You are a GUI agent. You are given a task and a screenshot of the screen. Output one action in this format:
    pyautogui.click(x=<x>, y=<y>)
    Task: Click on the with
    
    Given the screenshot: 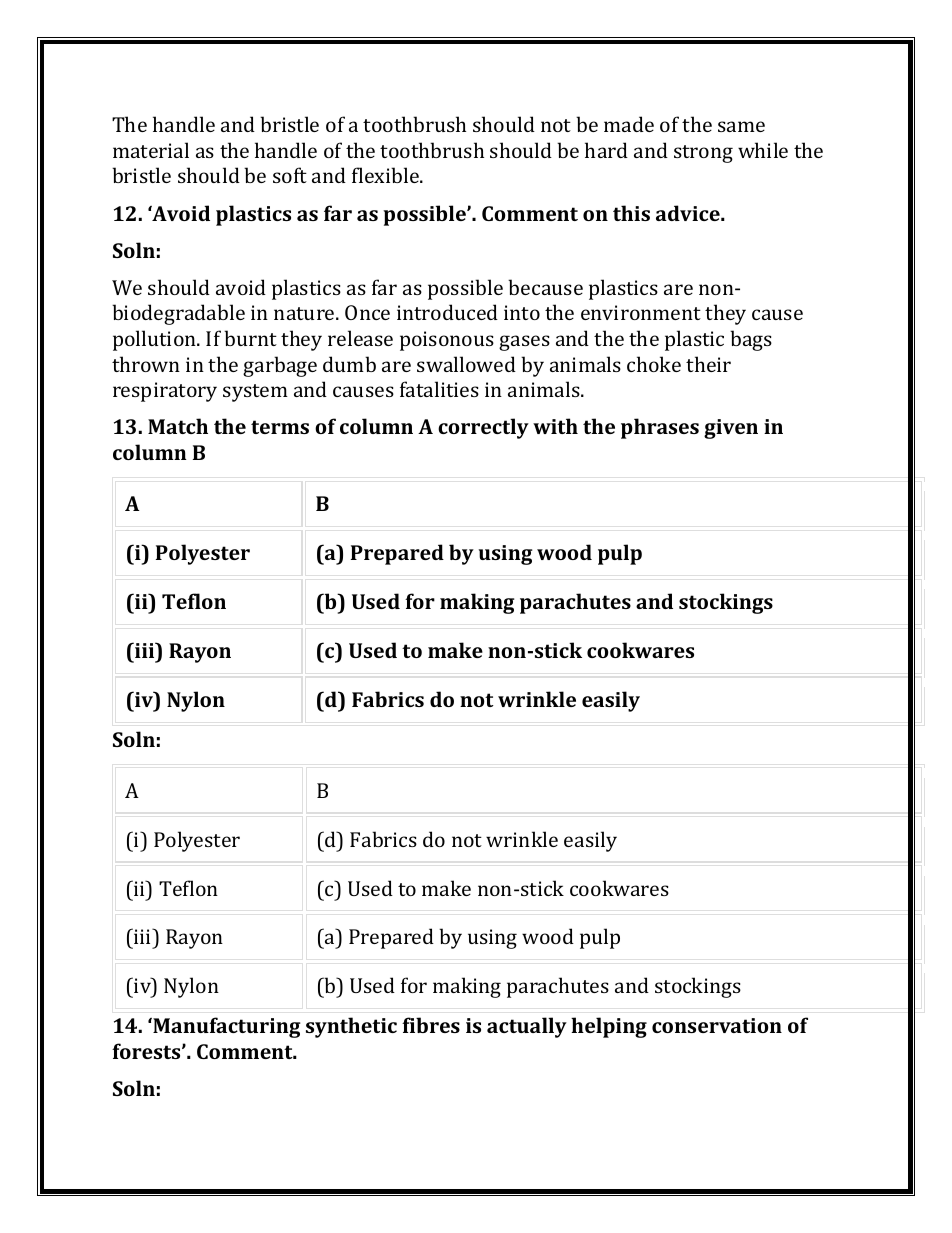 What is the action you would take?
    pyautogui.click(x=555, y=426)
